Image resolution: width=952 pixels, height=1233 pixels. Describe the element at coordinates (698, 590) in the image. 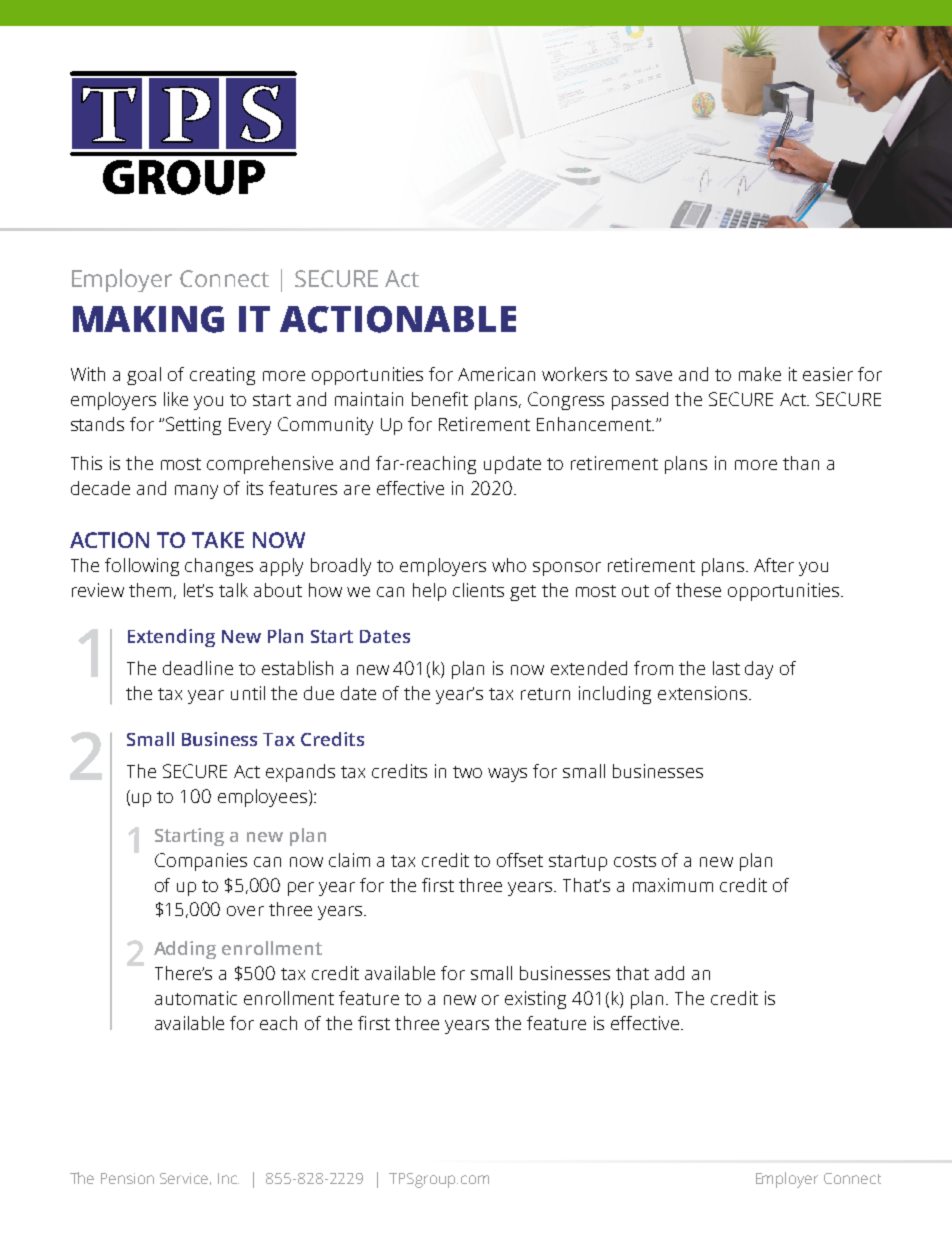

I see `these` at that location.
